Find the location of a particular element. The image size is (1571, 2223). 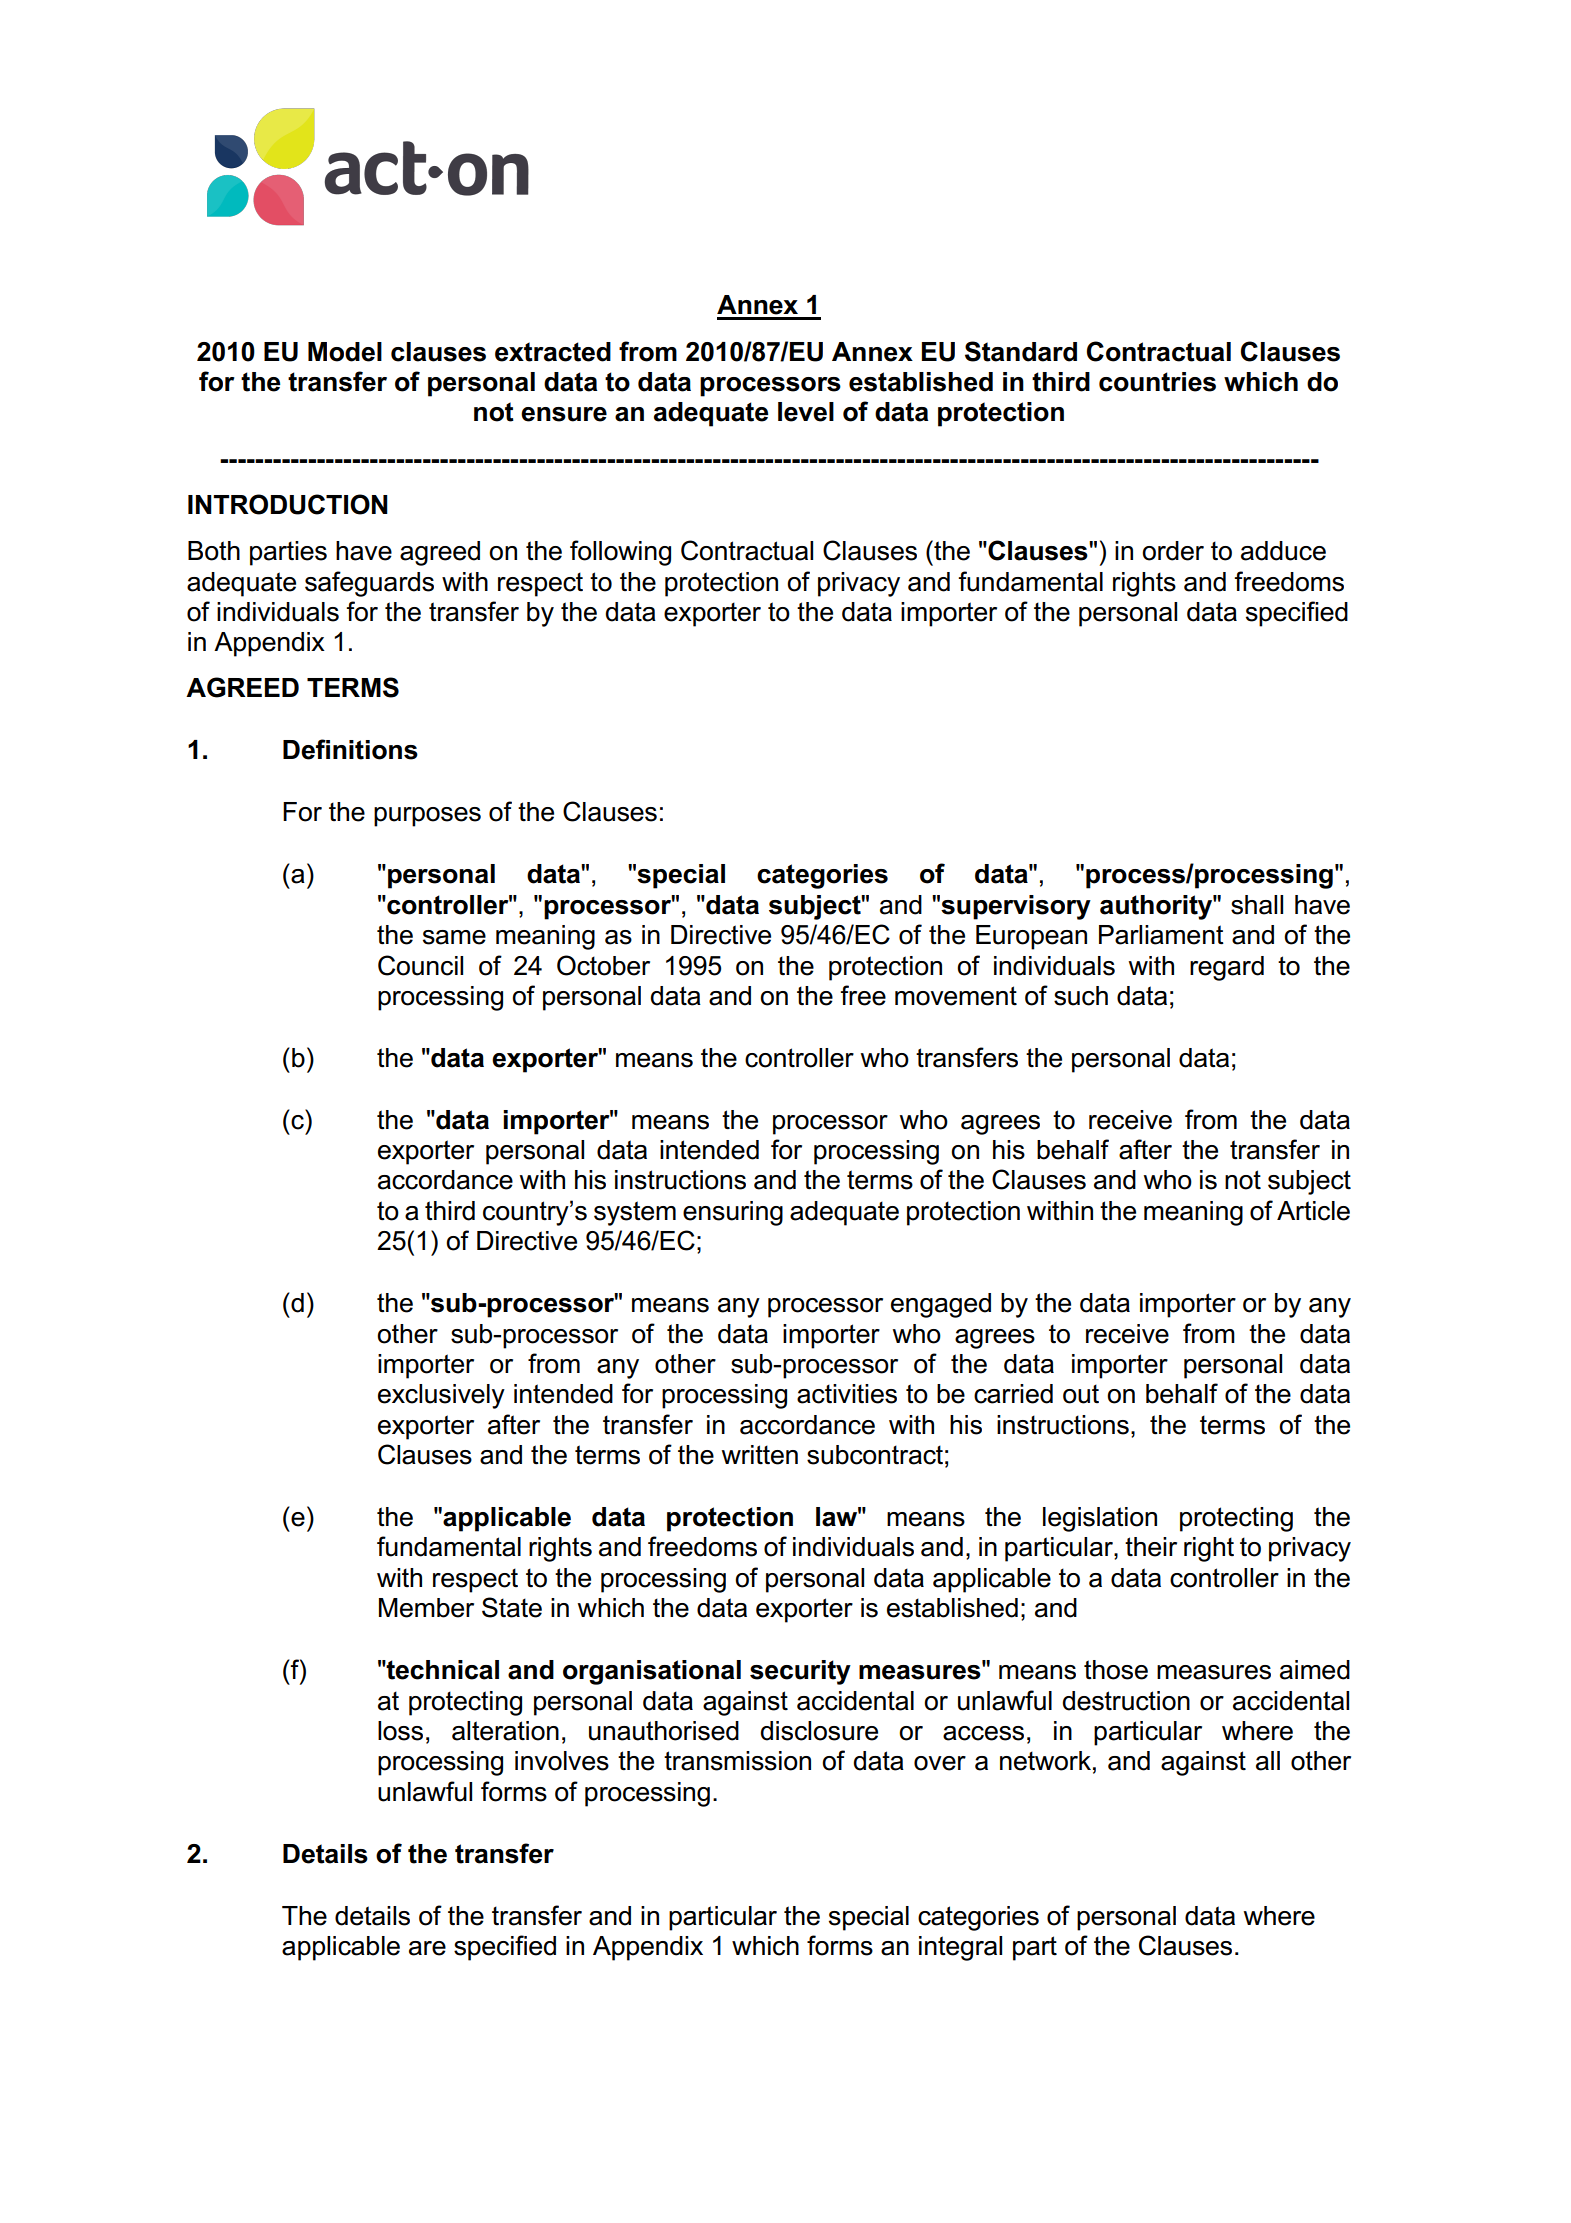

countries is located at coordinates (1157, 382).
